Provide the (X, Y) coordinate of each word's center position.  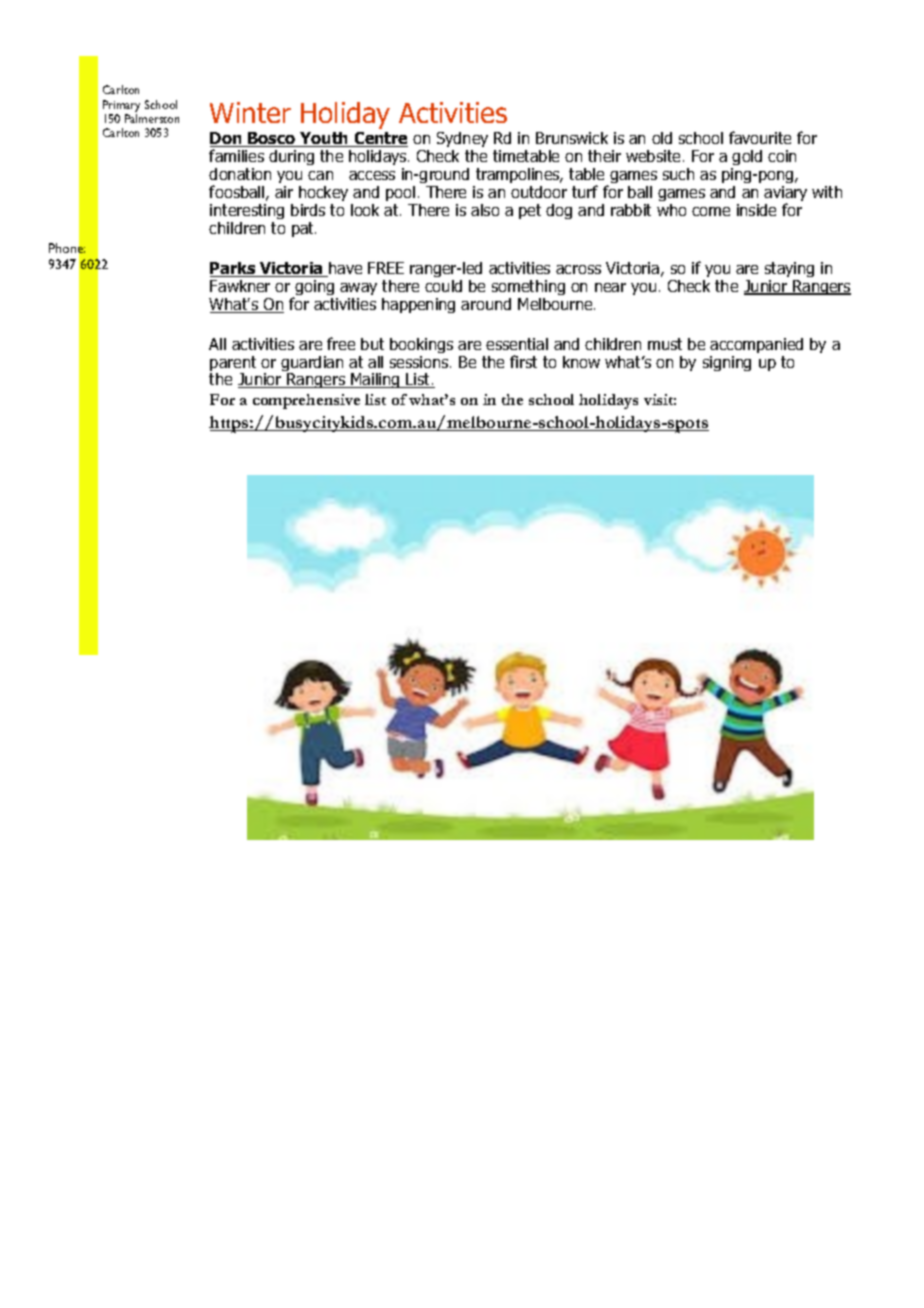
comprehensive (306, 401)
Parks (234, 269)
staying (789, 269)
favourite (760, 137)
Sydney (462, 139)
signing (727, 363)
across (578, 269)
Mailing (375, 380)
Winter (250, 112)
